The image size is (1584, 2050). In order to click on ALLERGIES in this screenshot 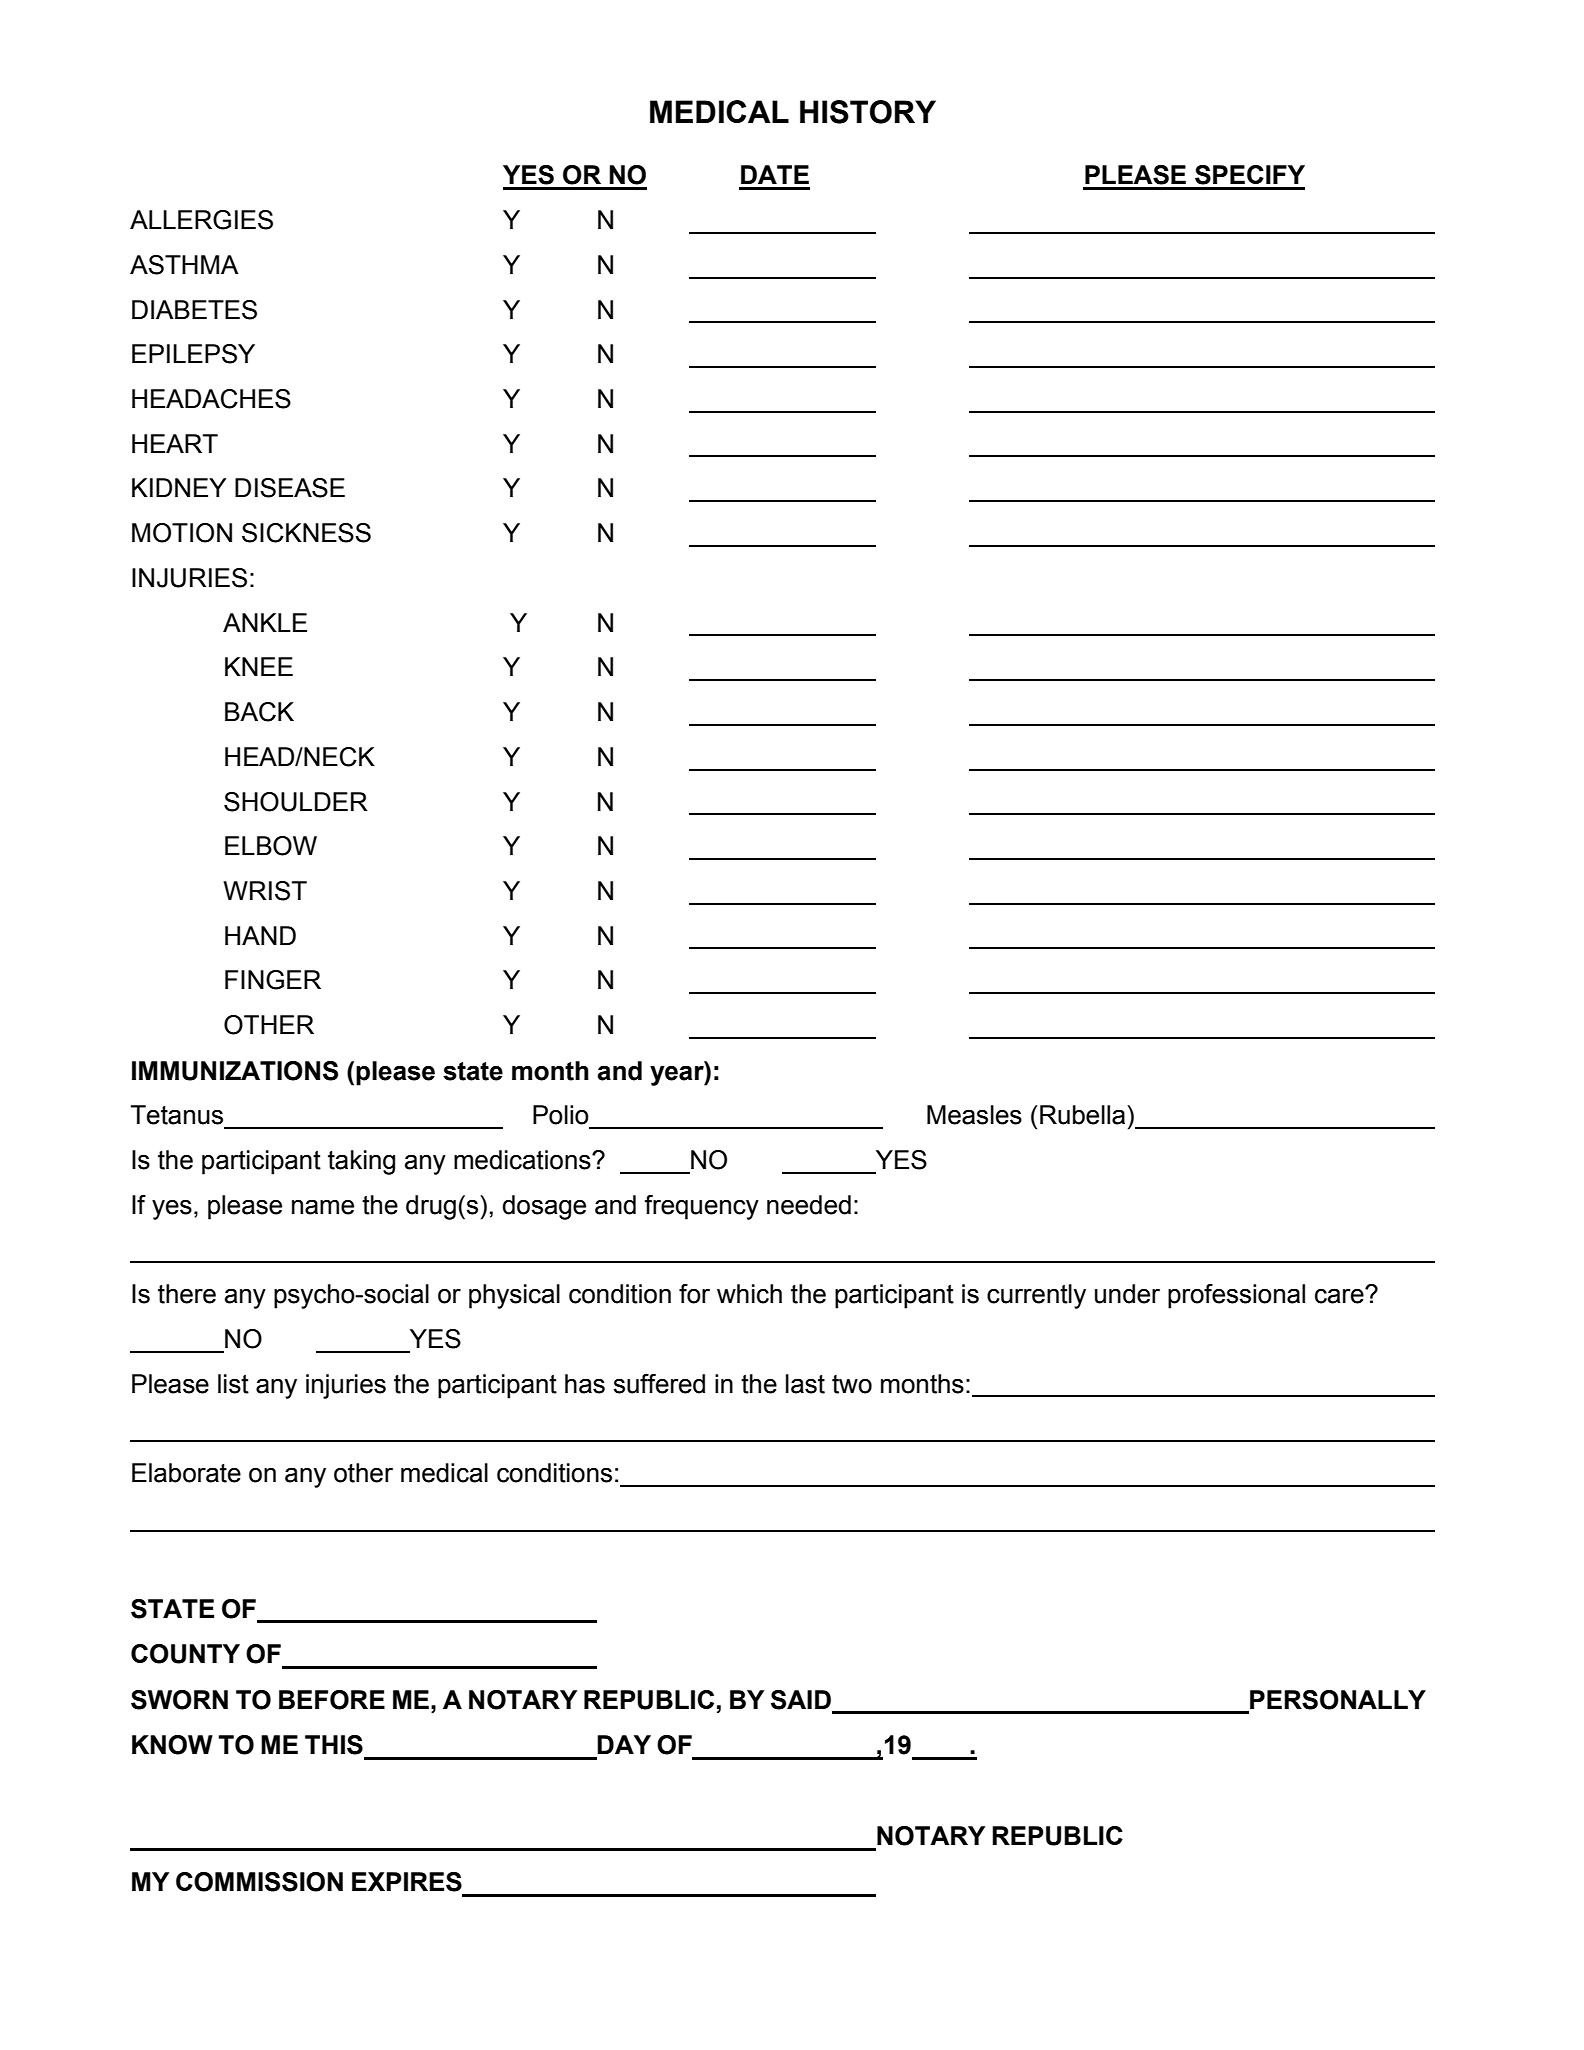, I will do `click(201, 220)`.
